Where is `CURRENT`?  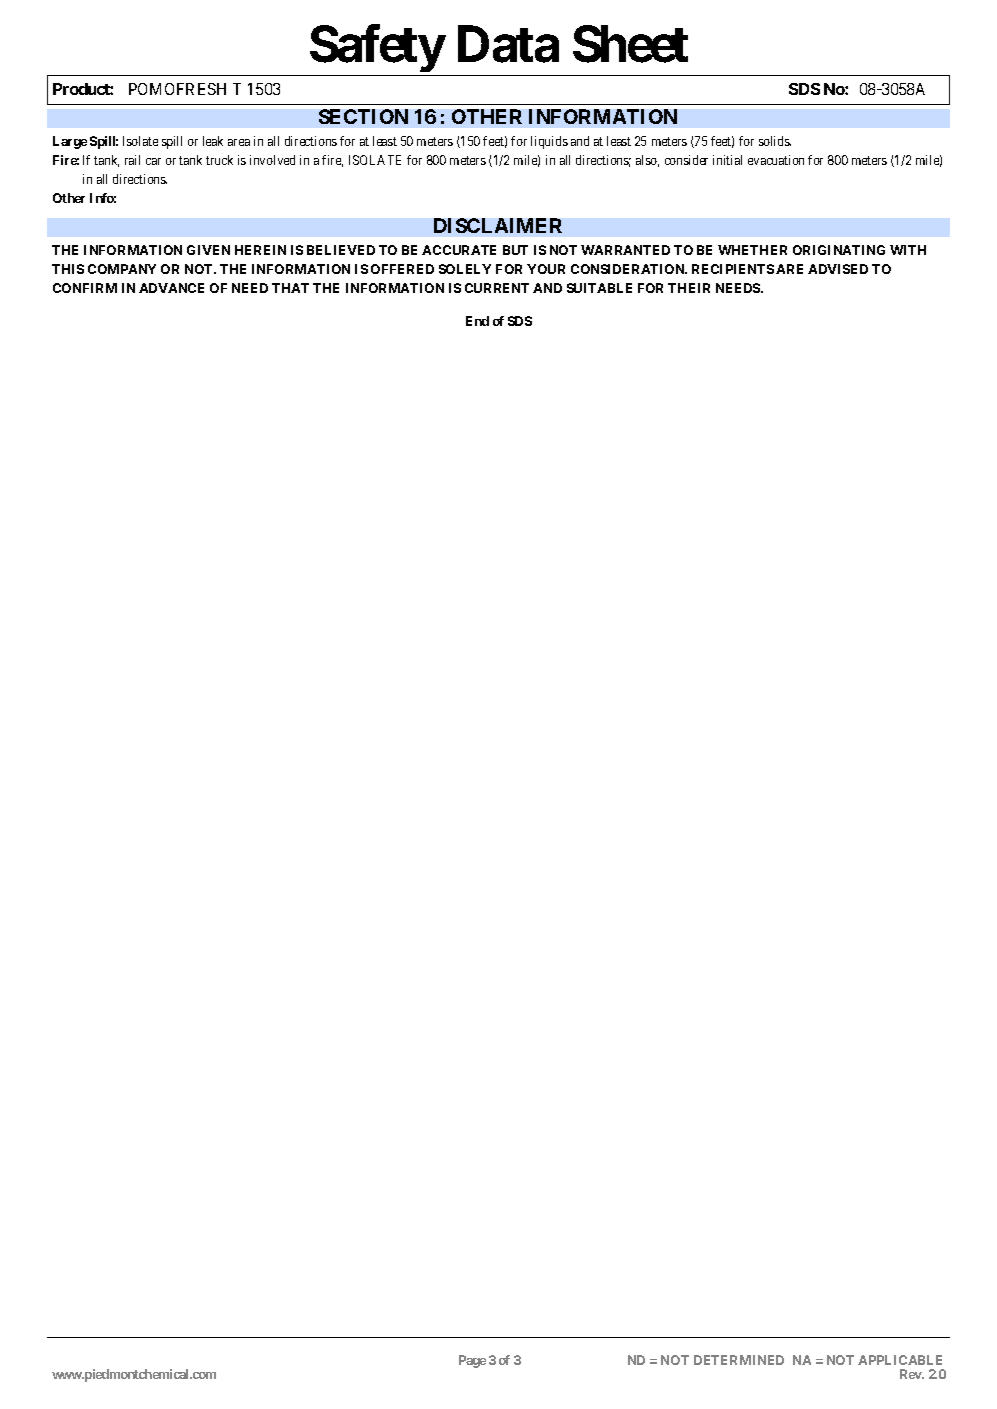 CURRENT is located at coordinates (497, 288).
